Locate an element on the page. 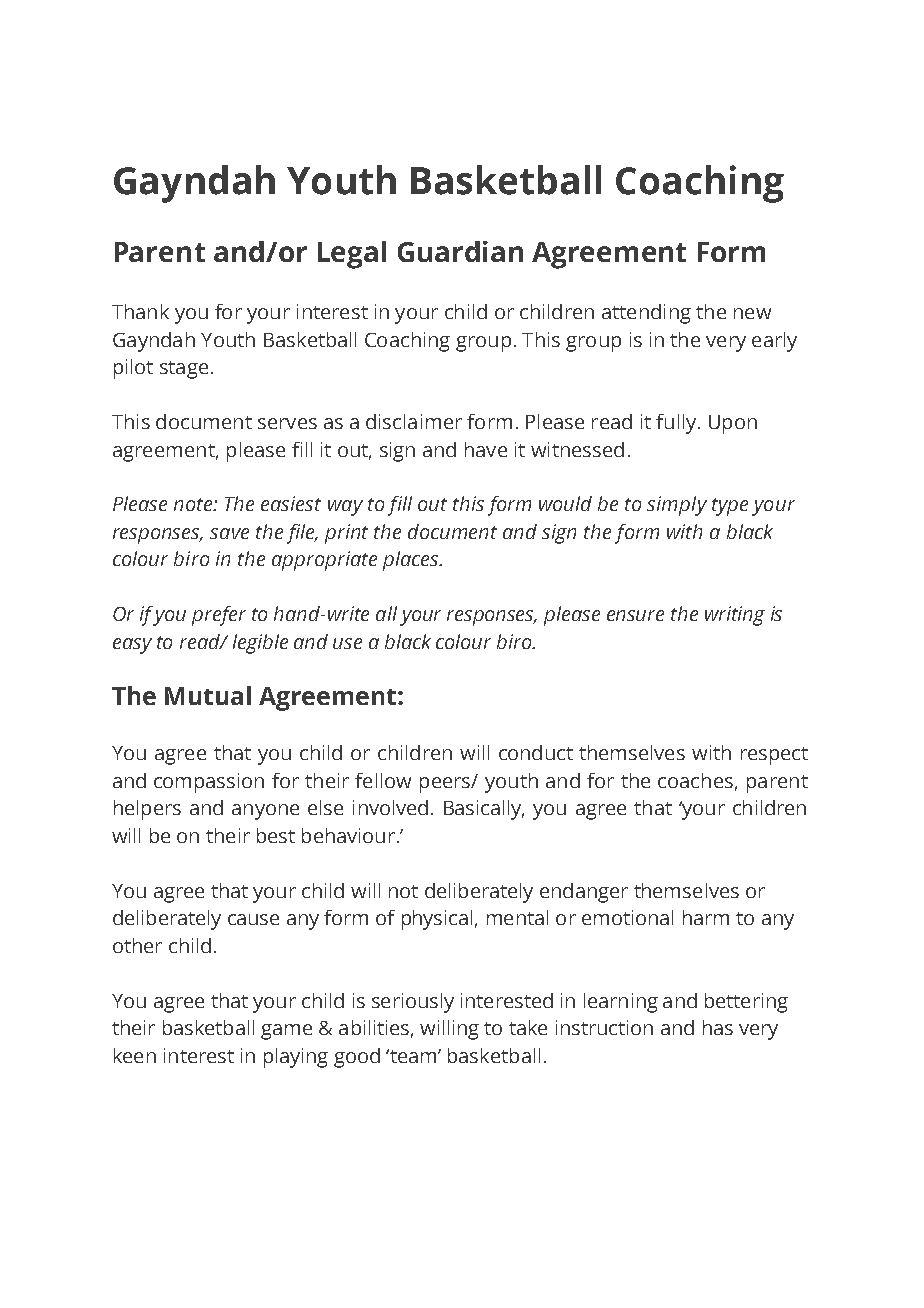  game is located at coordinates (286, 1032).
